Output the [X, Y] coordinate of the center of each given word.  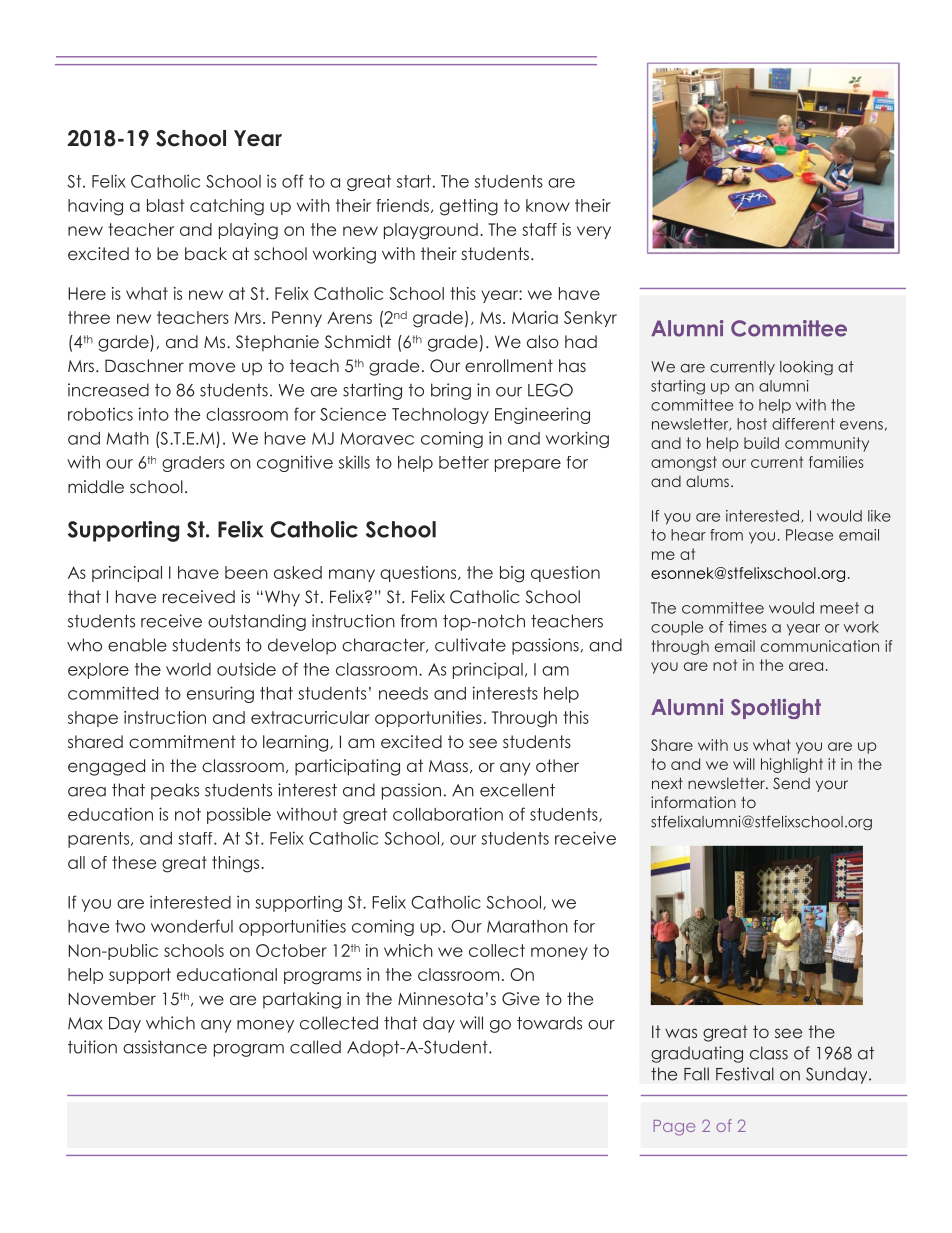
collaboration [448, 814]
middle [96, 486]
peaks [175, 791]
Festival [745, 1074]
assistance [165, 1047]
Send [791, 783]
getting [469, 207]
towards [549, 1023]
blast [166, 205]
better [464, 462]
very [594, 232]
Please [809, 535]
